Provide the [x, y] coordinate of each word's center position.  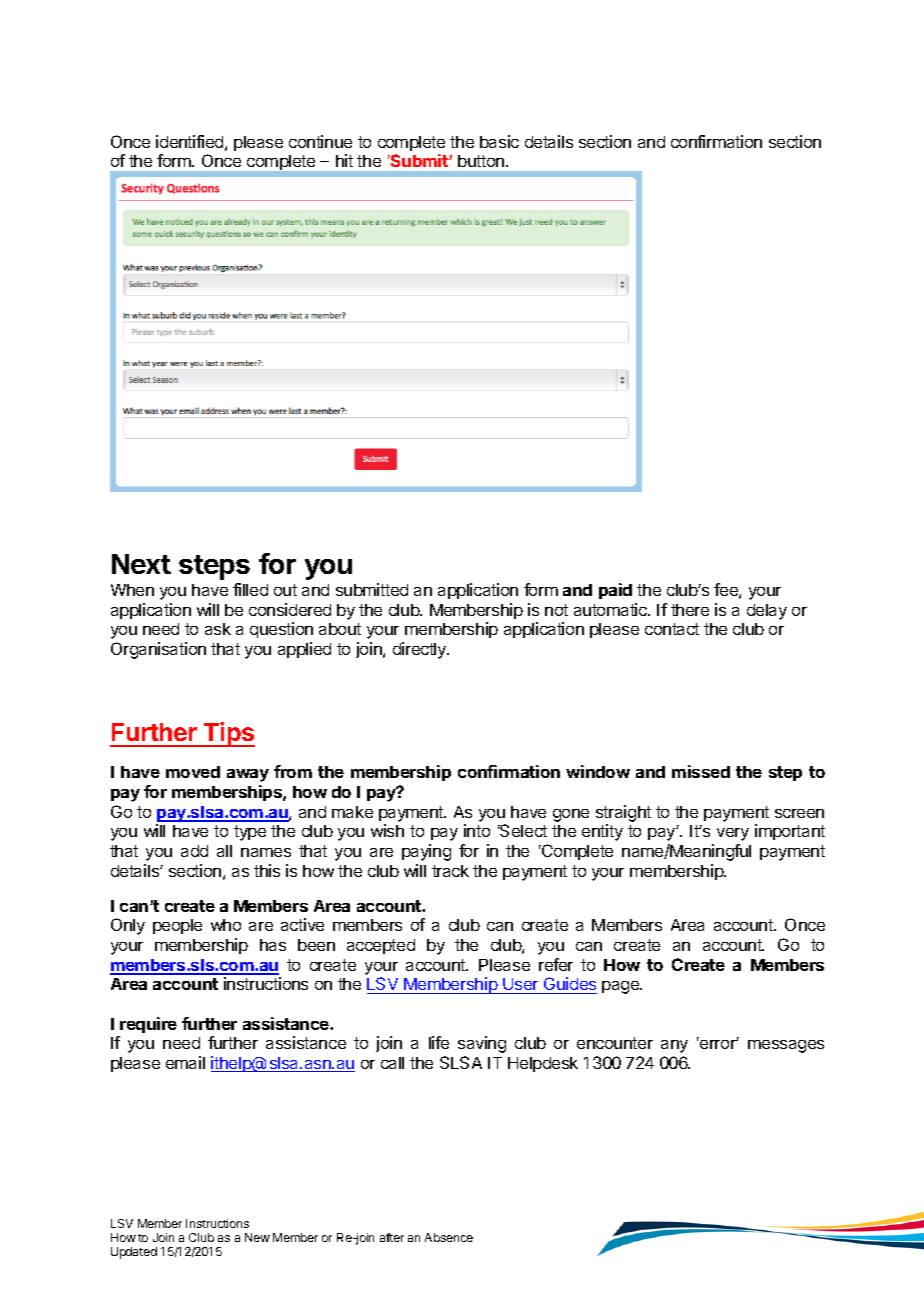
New [257, 1237]
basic [499, 141]
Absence [449, 1237]
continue [320, 141]
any [674, 1046]
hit [344, 160]
